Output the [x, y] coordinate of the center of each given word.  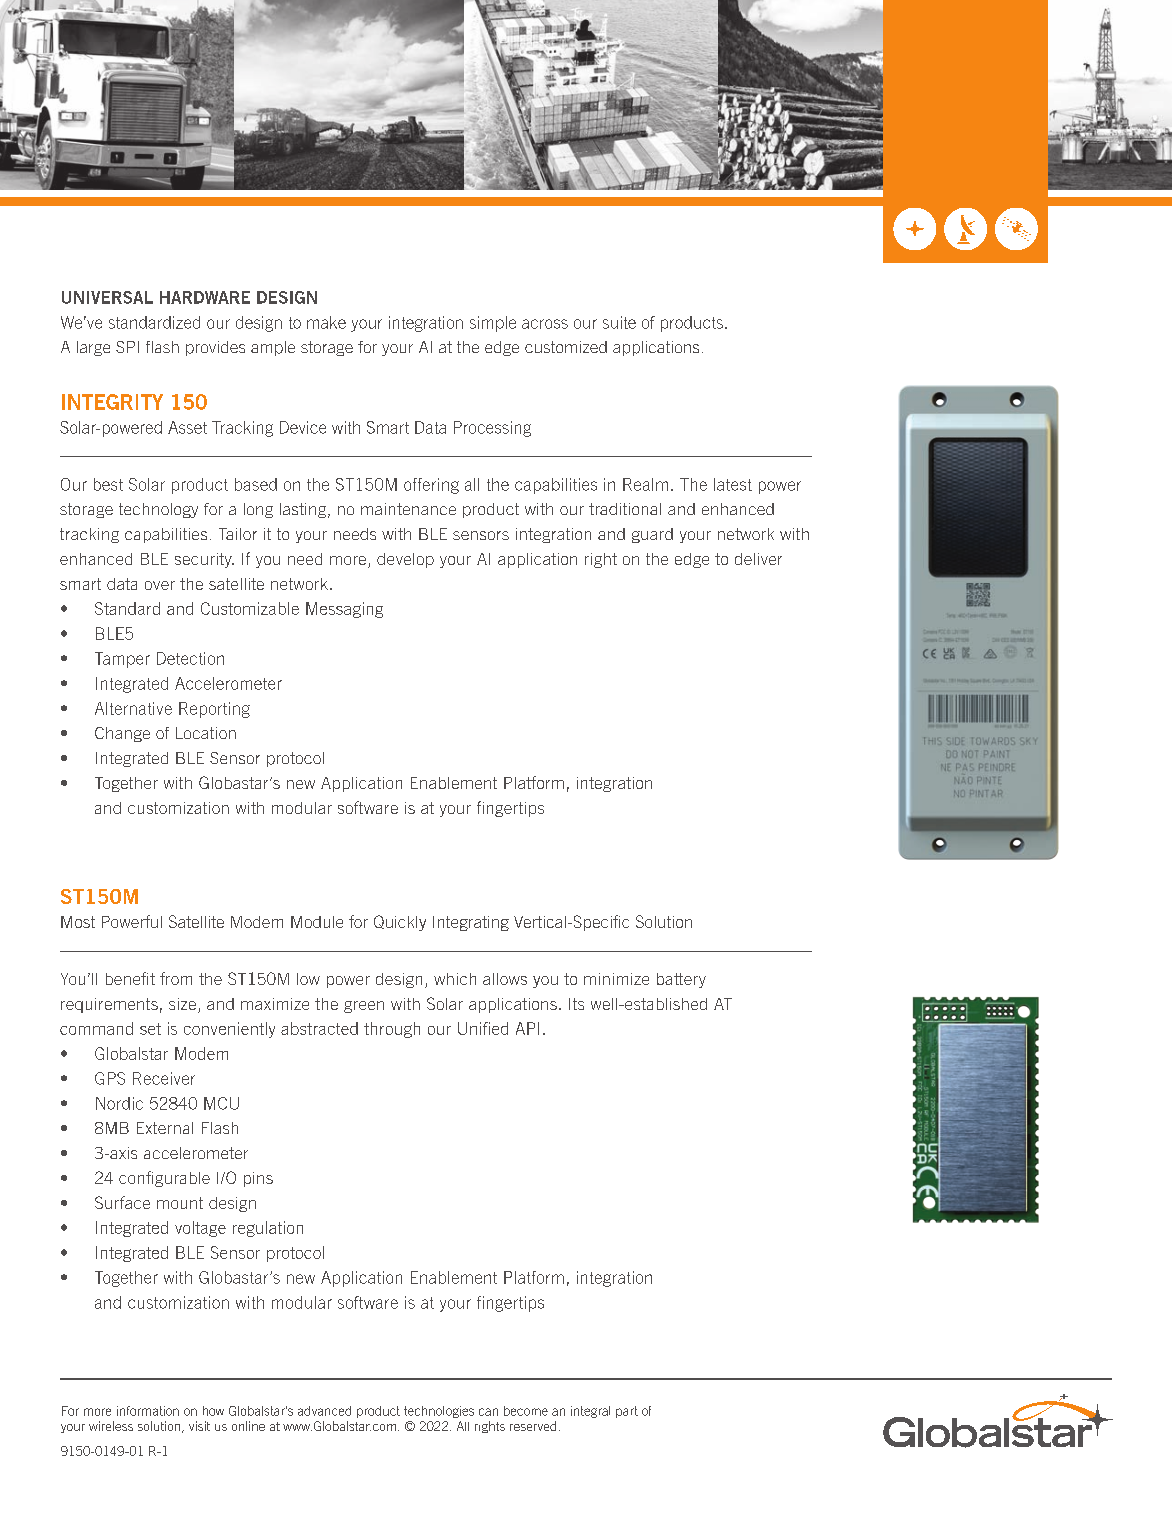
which [455, 979]
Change [122, 734]
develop [405, 560]
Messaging [344, 610]
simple [493, 324]
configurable [164, 1179]
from [176, 978]
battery [681, 980]
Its [576, 1004]
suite [619, 322]
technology [158, 510]
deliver [758, 559]
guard [652, 535]
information [148, 1411]
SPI [127, 347]
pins [258, 1179]
